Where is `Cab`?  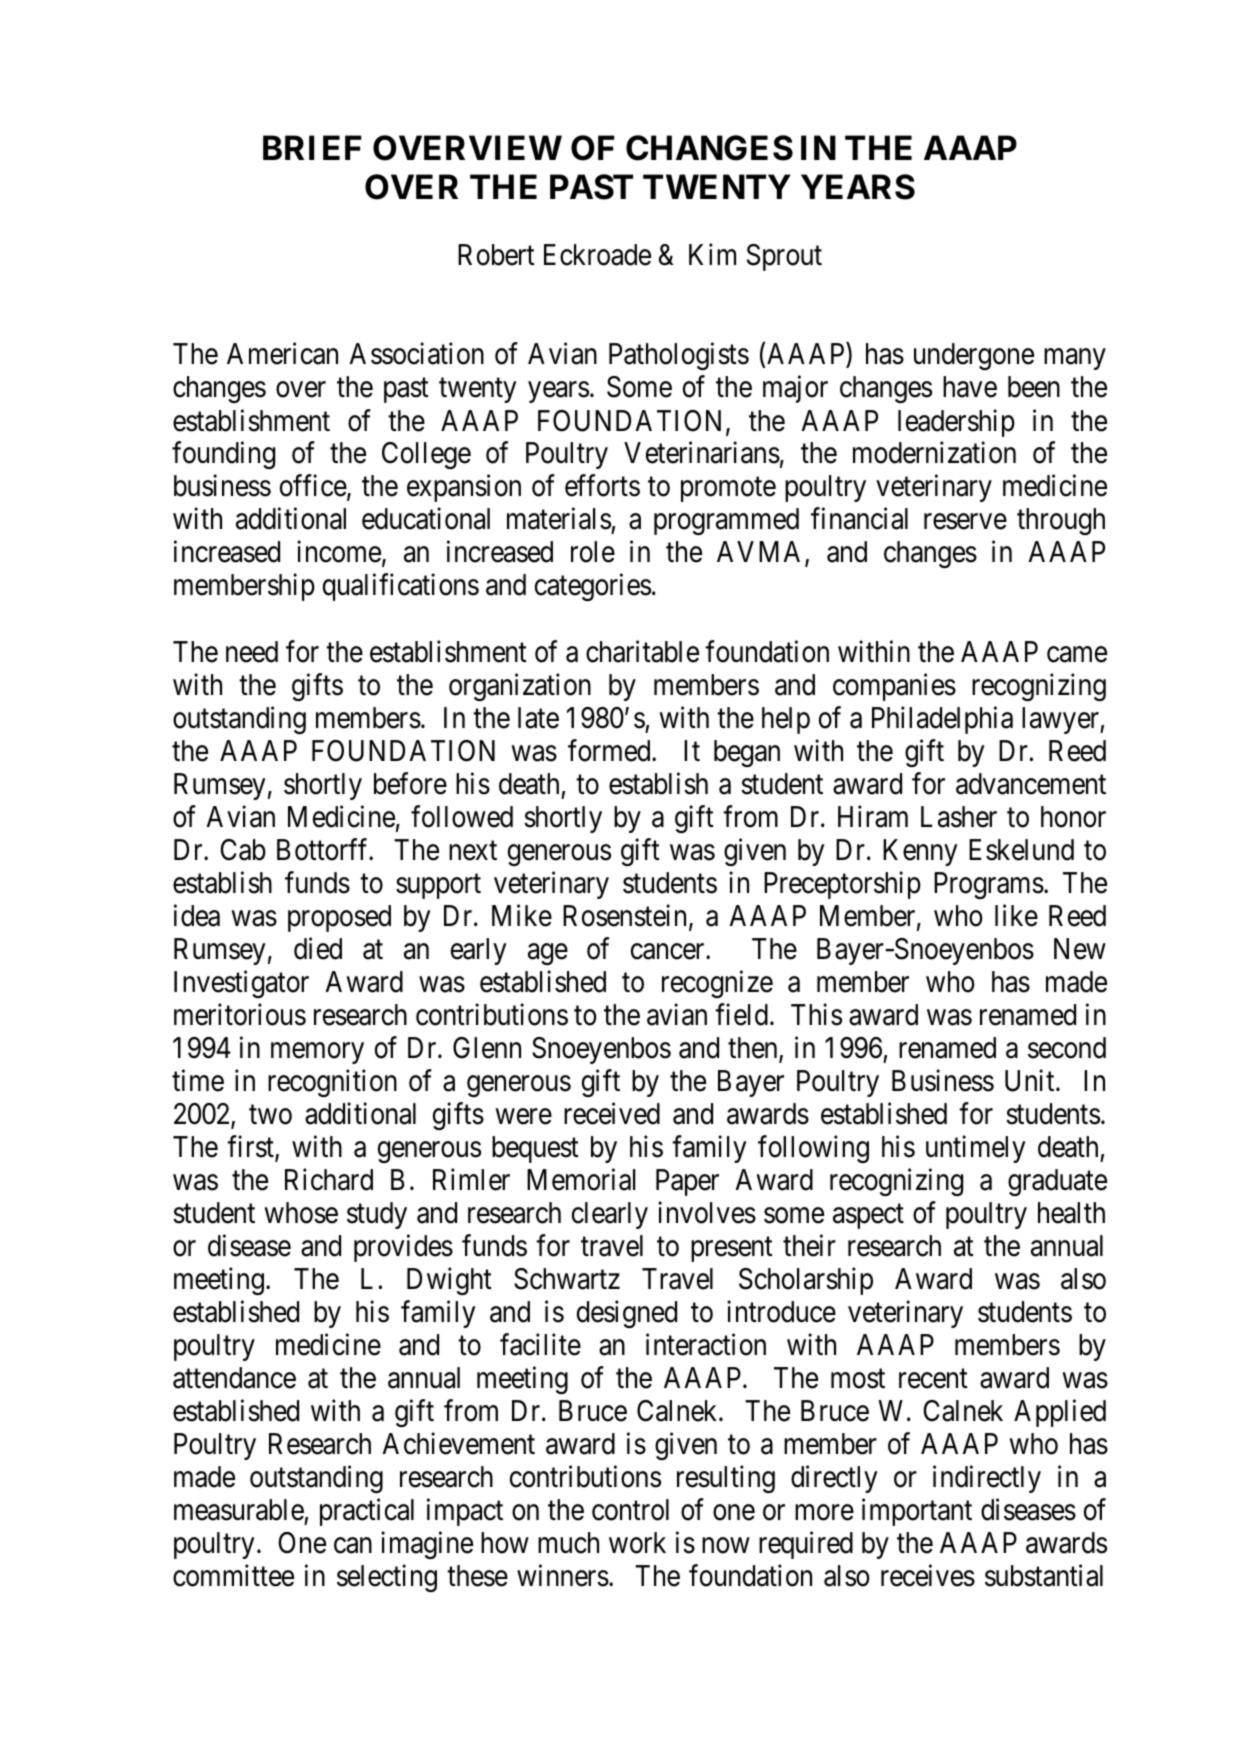
Cab is located at coordinates (243, 850).
